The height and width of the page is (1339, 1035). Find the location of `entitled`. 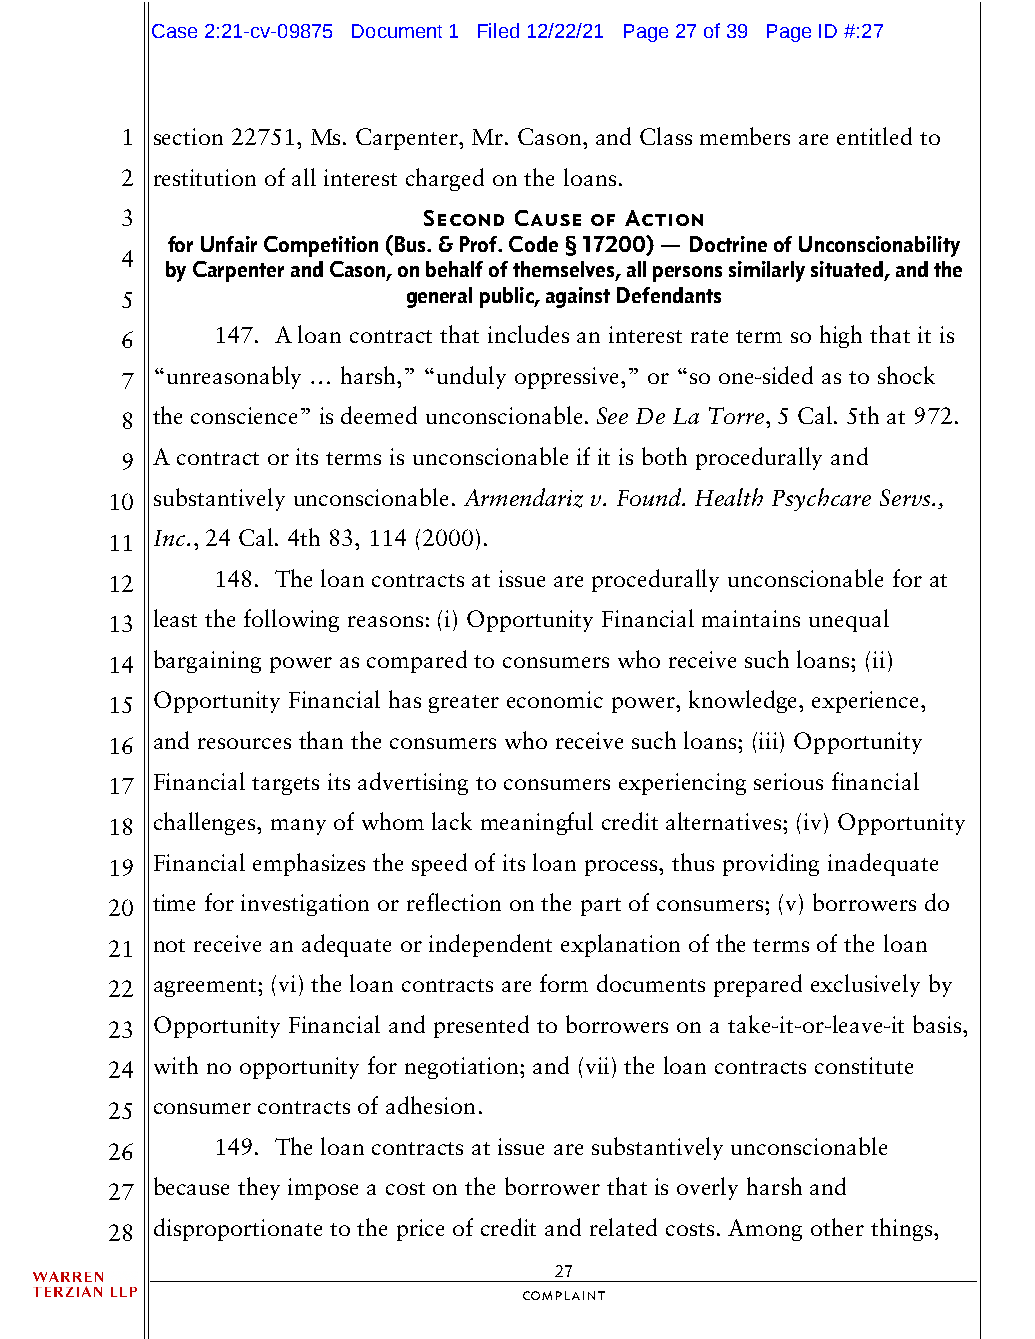

entitled is located at coordinates (874, 136).
